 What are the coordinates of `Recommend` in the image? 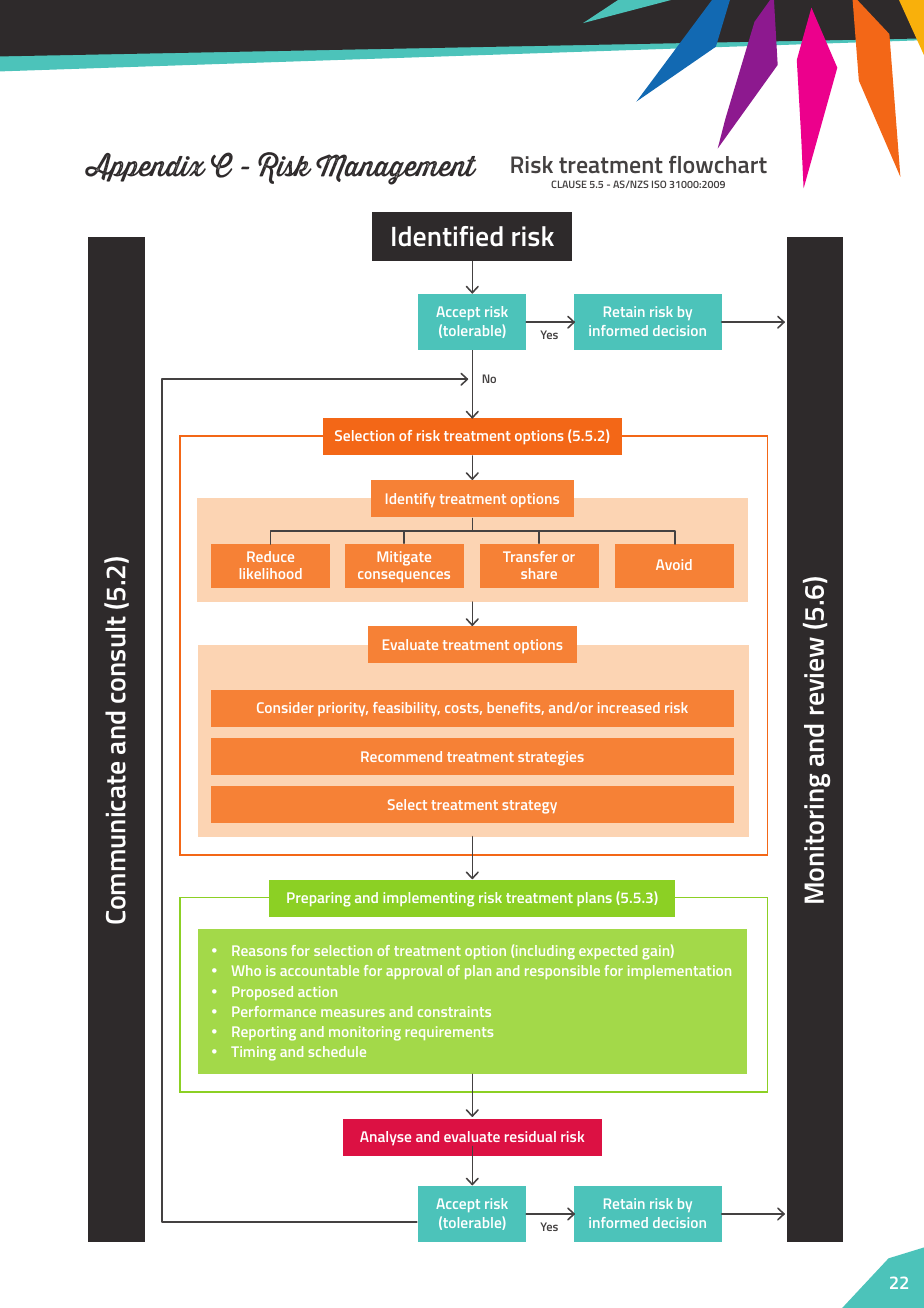 It's located at (401, 756).
